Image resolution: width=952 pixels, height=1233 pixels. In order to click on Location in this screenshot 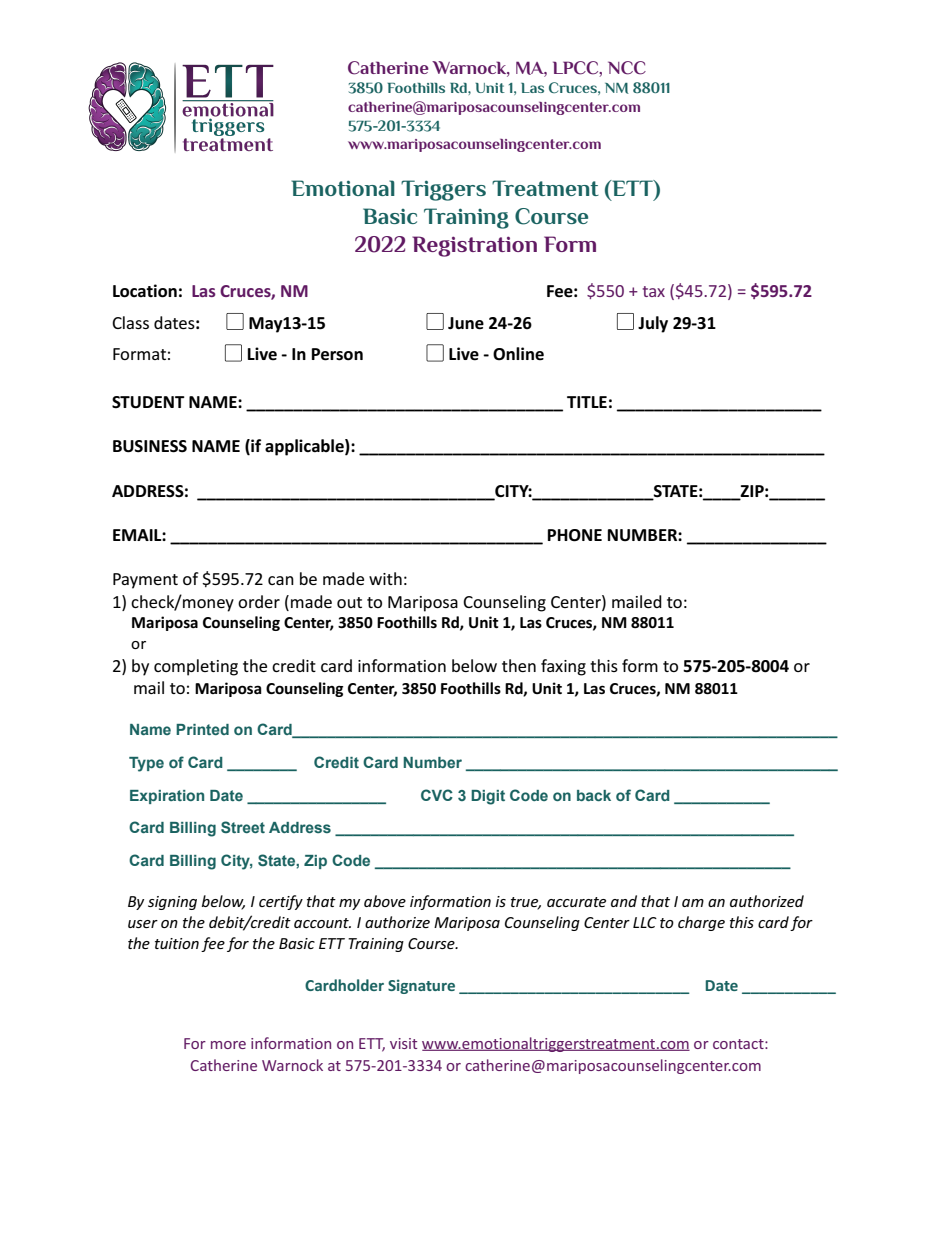, I will do `click(145, 291)`.
